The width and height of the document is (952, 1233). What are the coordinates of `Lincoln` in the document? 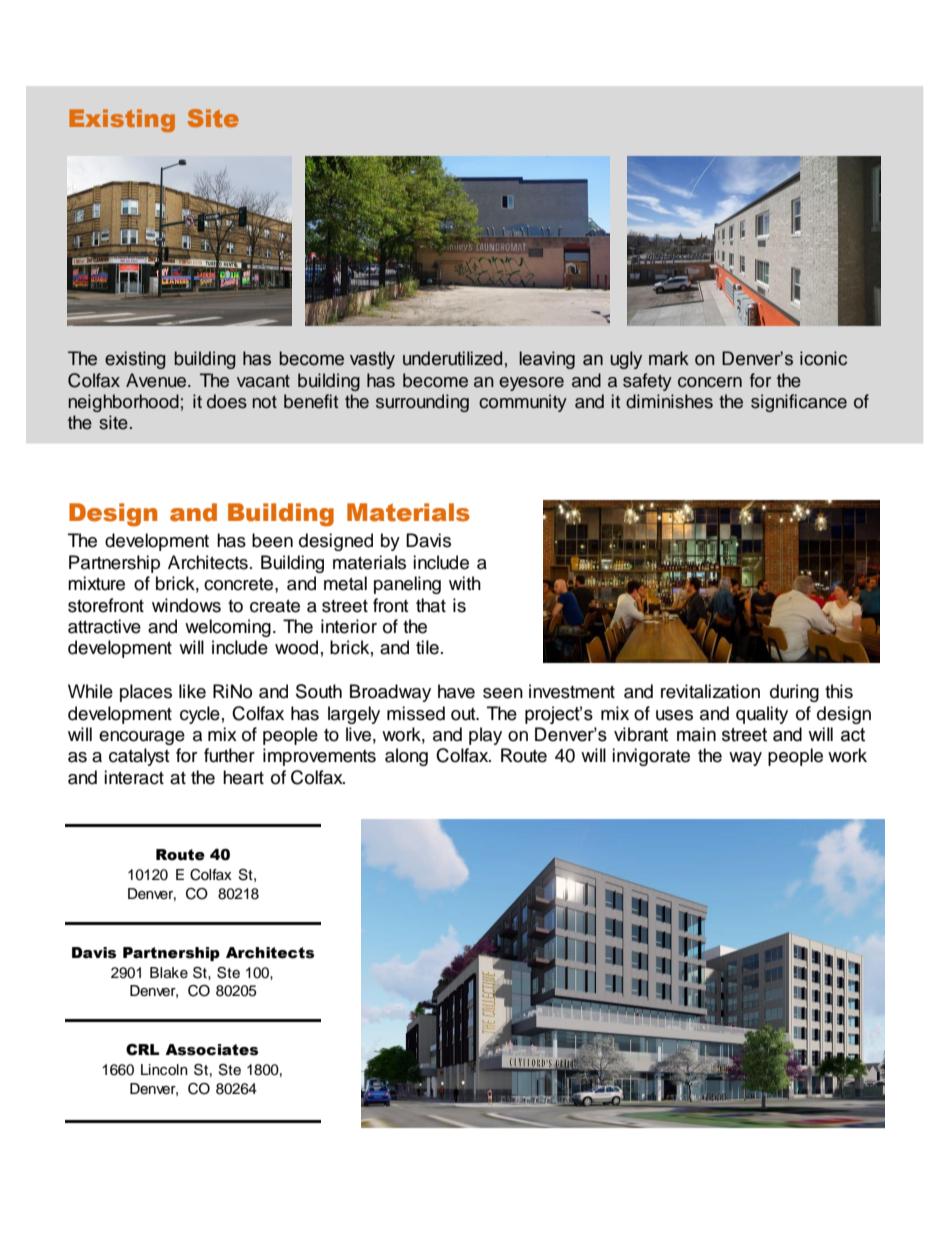 It's located at (164, 1070).
